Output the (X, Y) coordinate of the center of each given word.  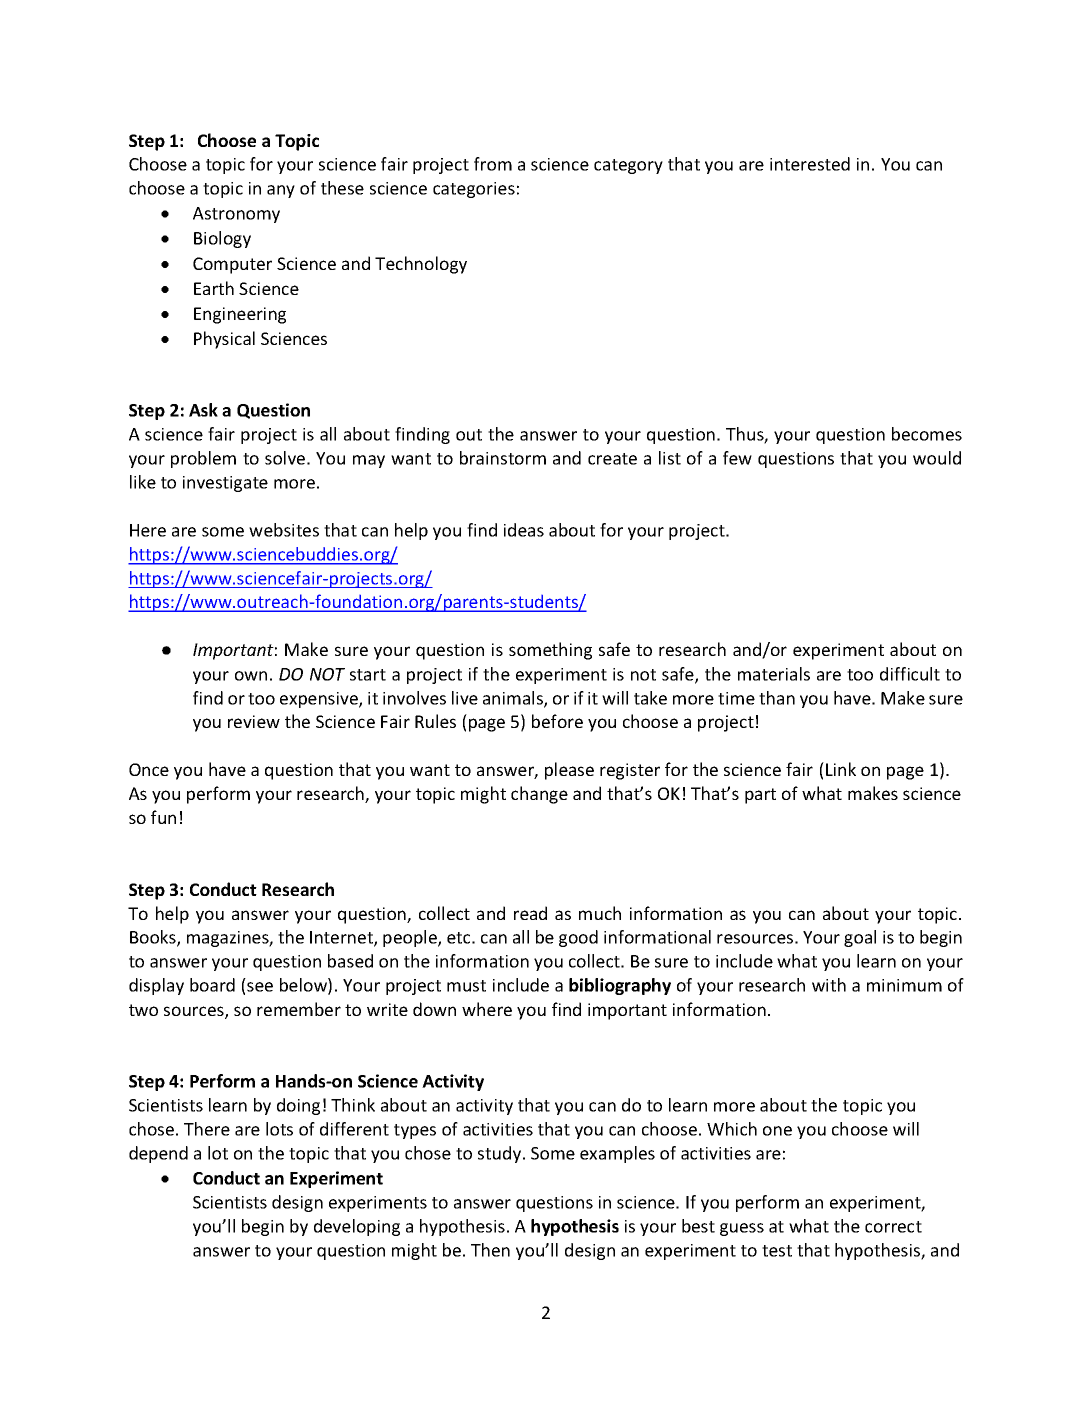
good (578, 938)
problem (203, 459)
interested (810, 164)
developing (357, 1227)
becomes (927, 434)
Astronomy (236, 215)
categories (474, 190)
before (557, 721)
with (829, 985)
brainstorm (503, 458)
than (777, 698)
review (254, 721)
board (212, 985)
